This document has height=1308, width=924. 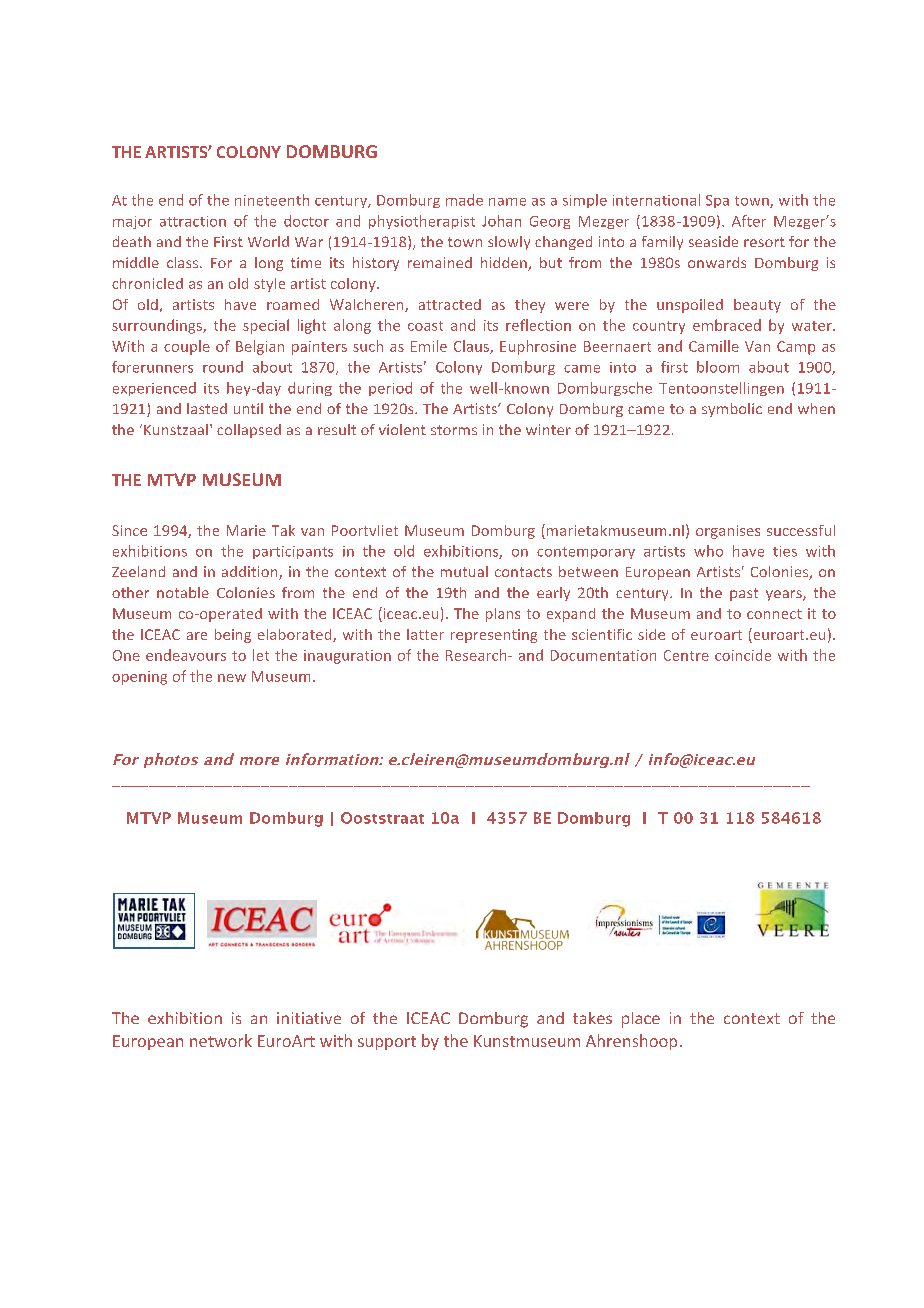 What do you see at coordinates (501, 221) in the document?
I see `Johan` at bounding box center [501, 221].
